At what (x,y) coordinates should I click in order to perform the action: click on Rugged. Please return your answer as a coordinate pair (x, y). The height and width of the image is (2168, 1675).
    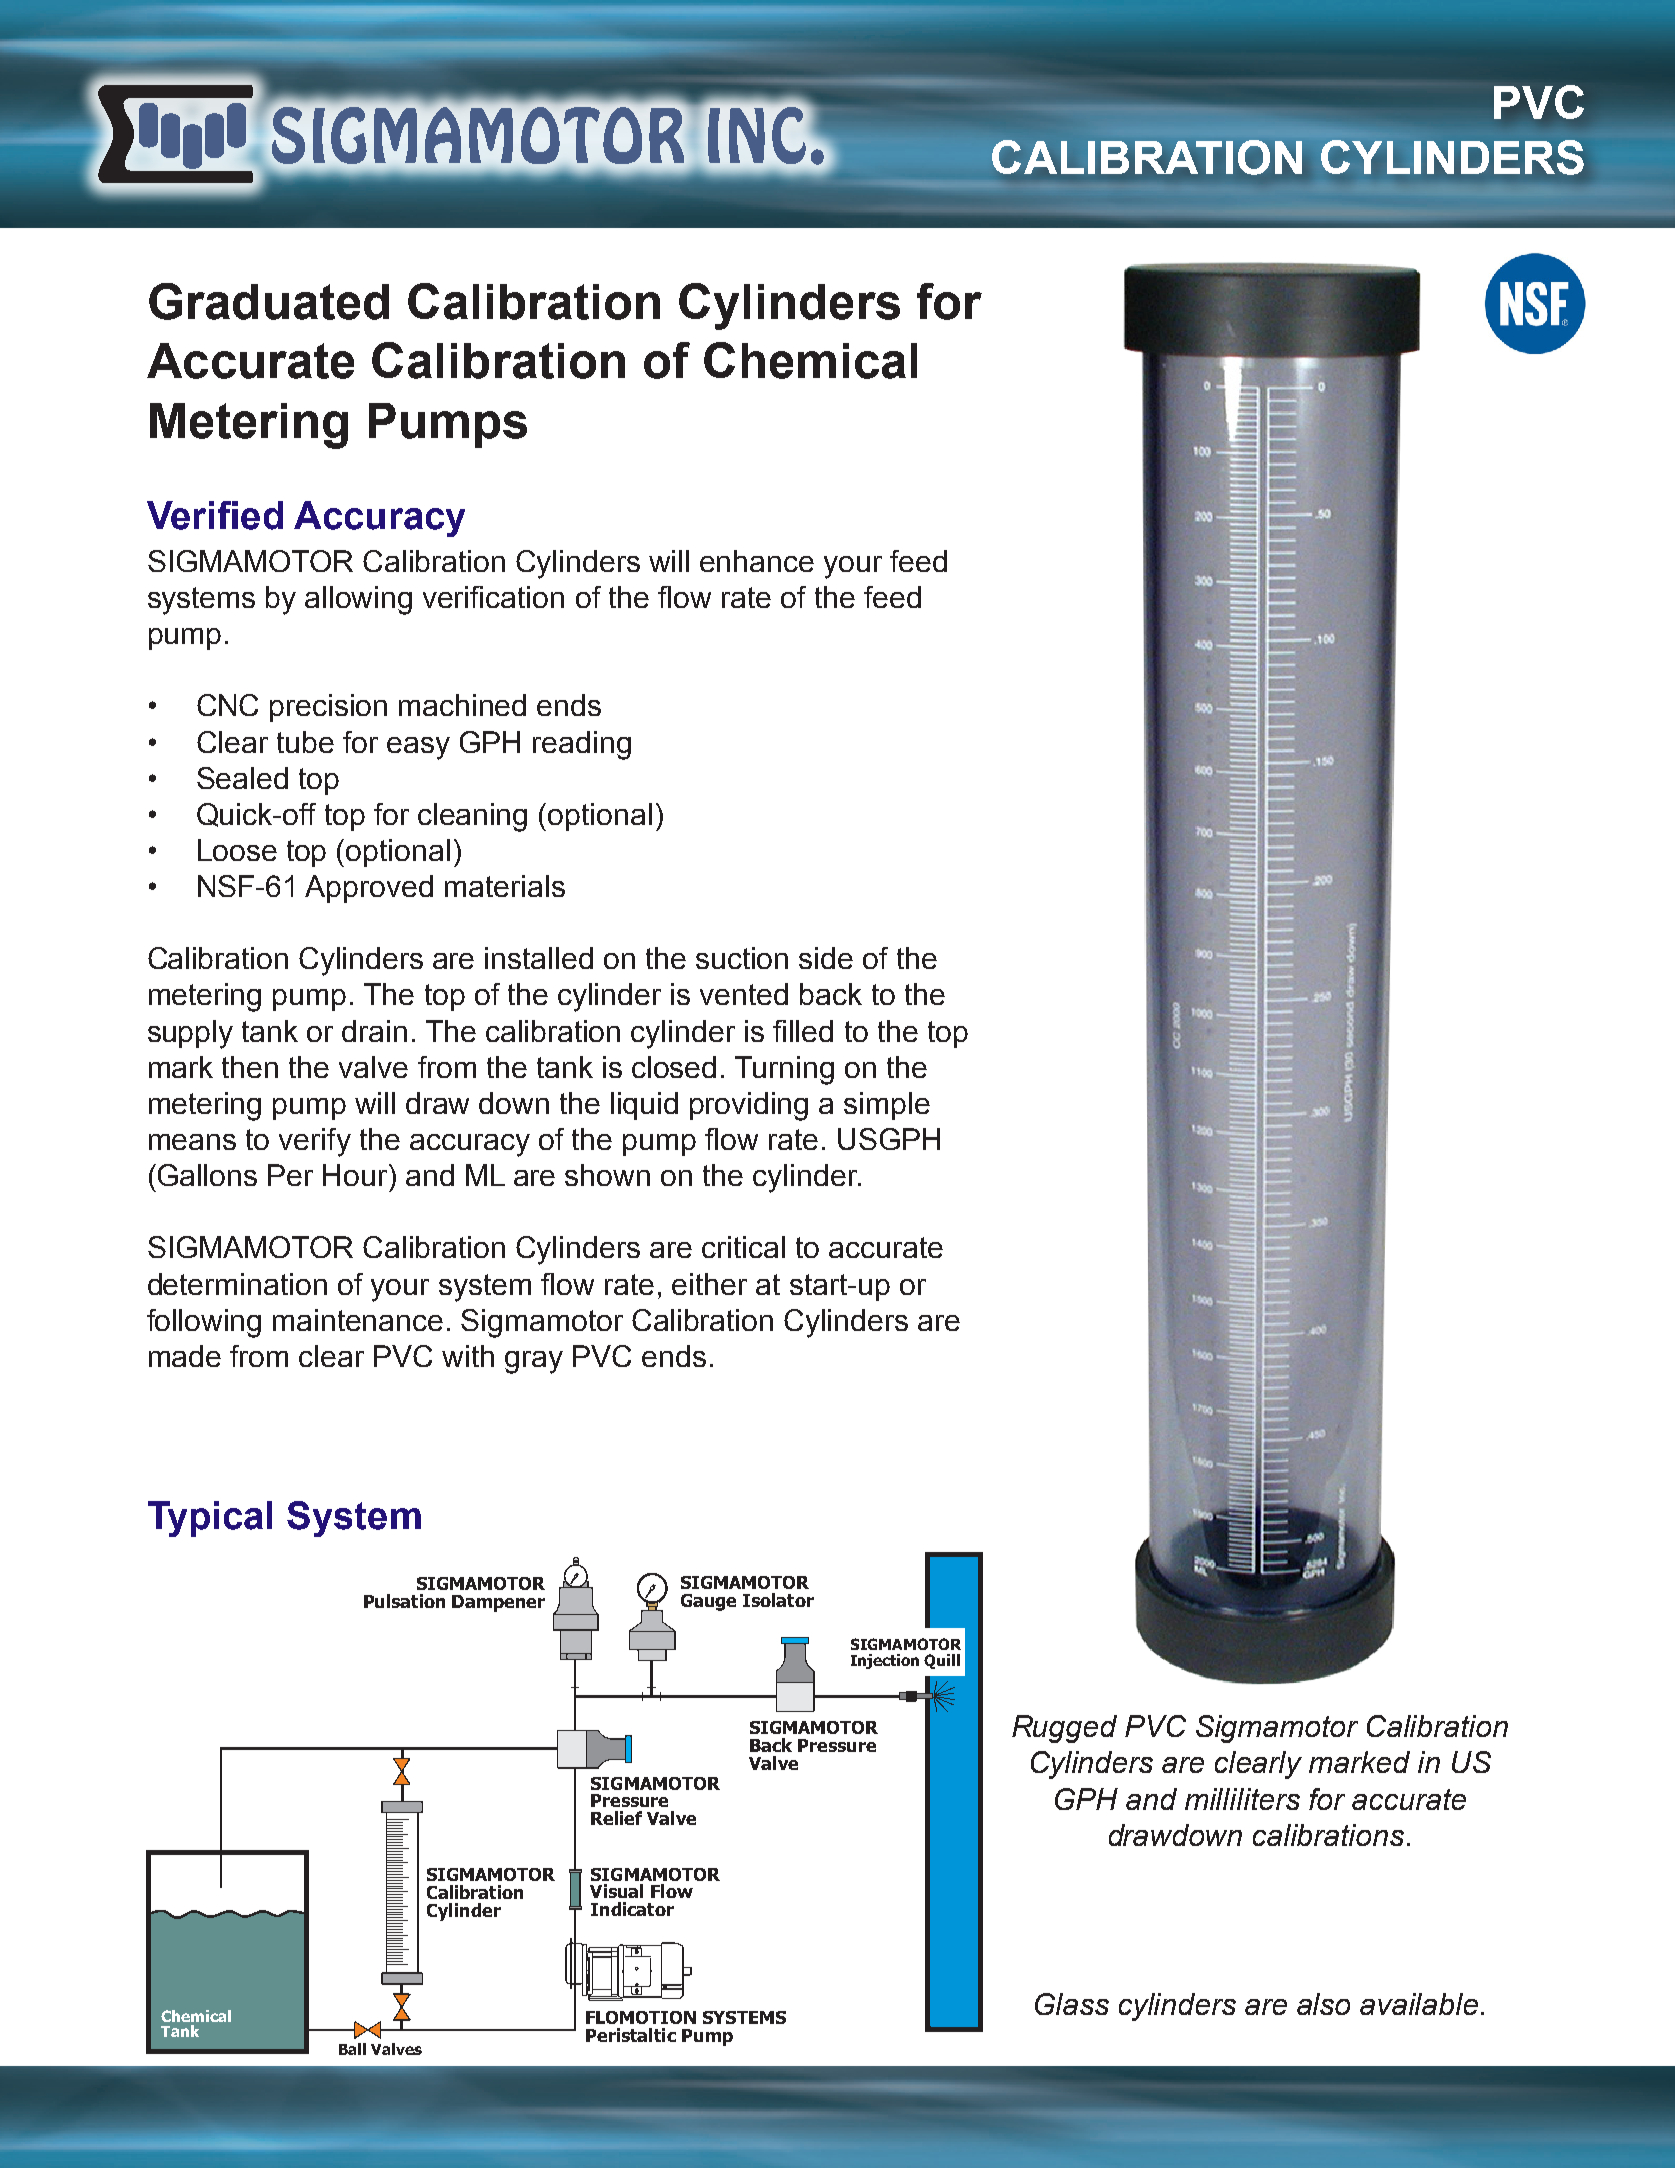
    Looking at the image, I should click on (1064, 1729).
